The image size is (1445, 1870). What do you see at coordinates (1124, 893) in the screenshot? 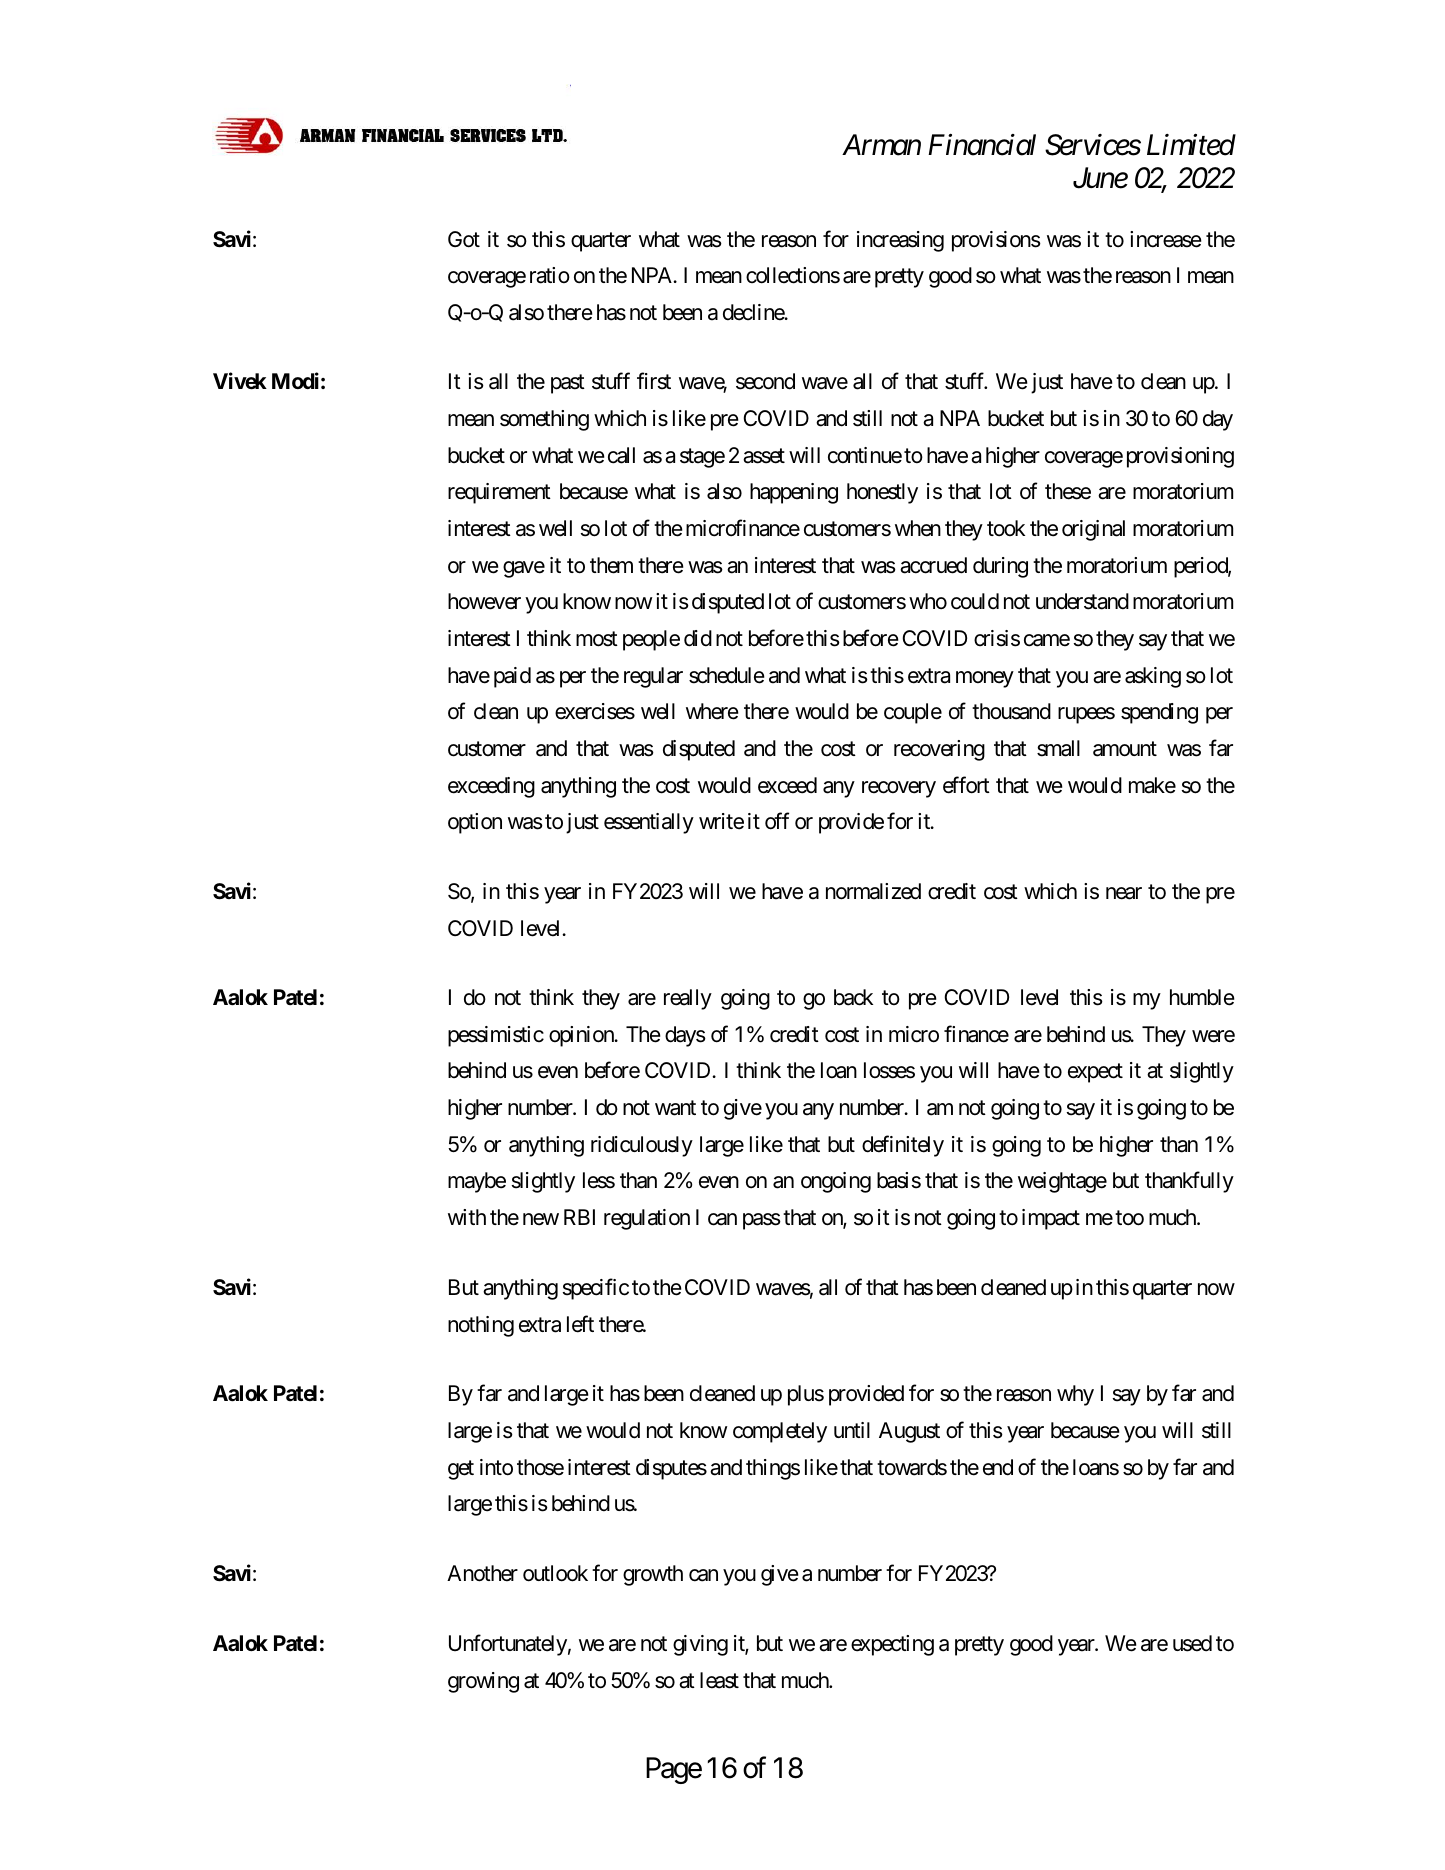
I see `near` at bounding box center [1124, 893].
